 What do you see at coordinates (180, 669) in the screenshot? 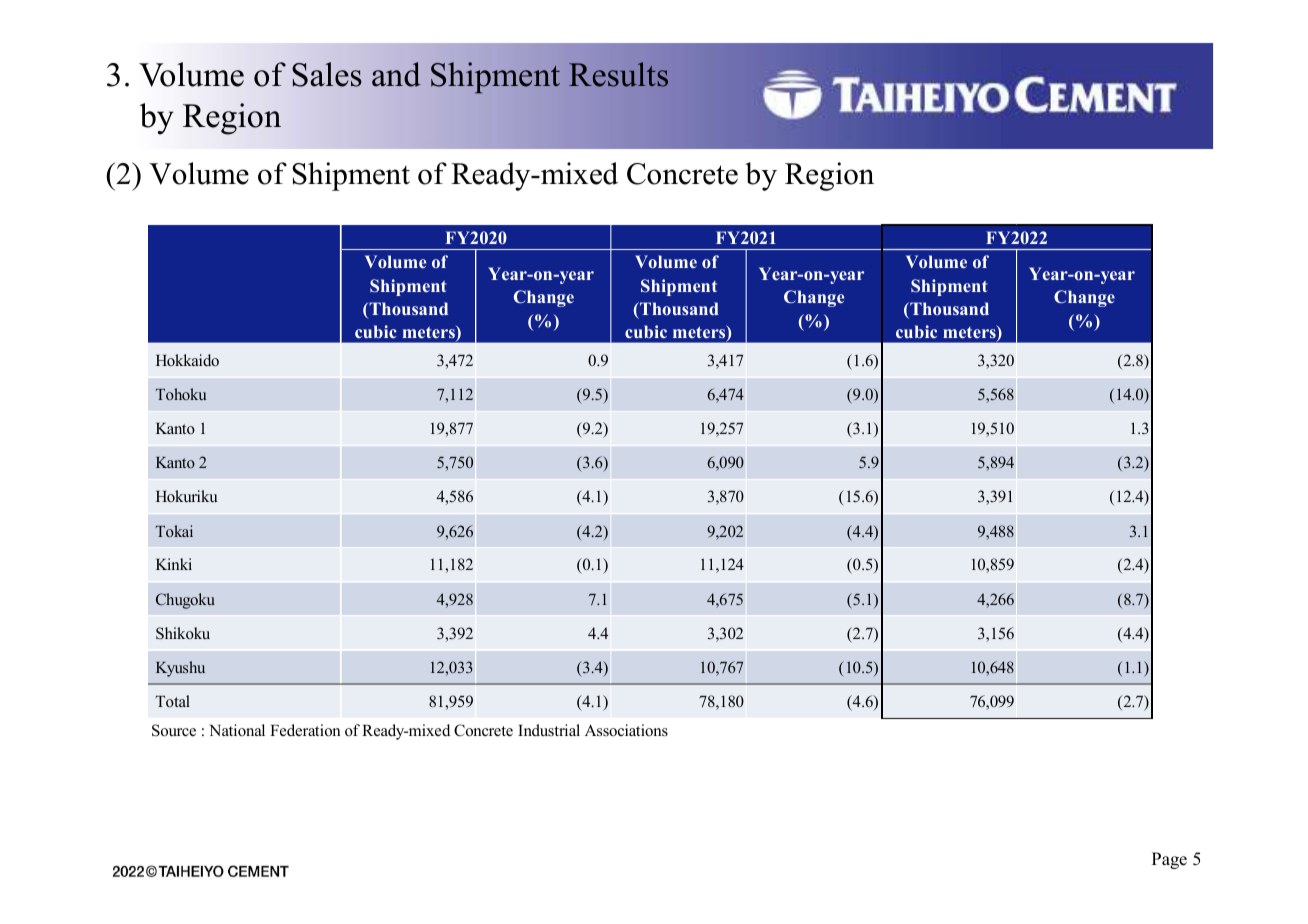
I see `Kyushu` at bounding box center [180, 669].
